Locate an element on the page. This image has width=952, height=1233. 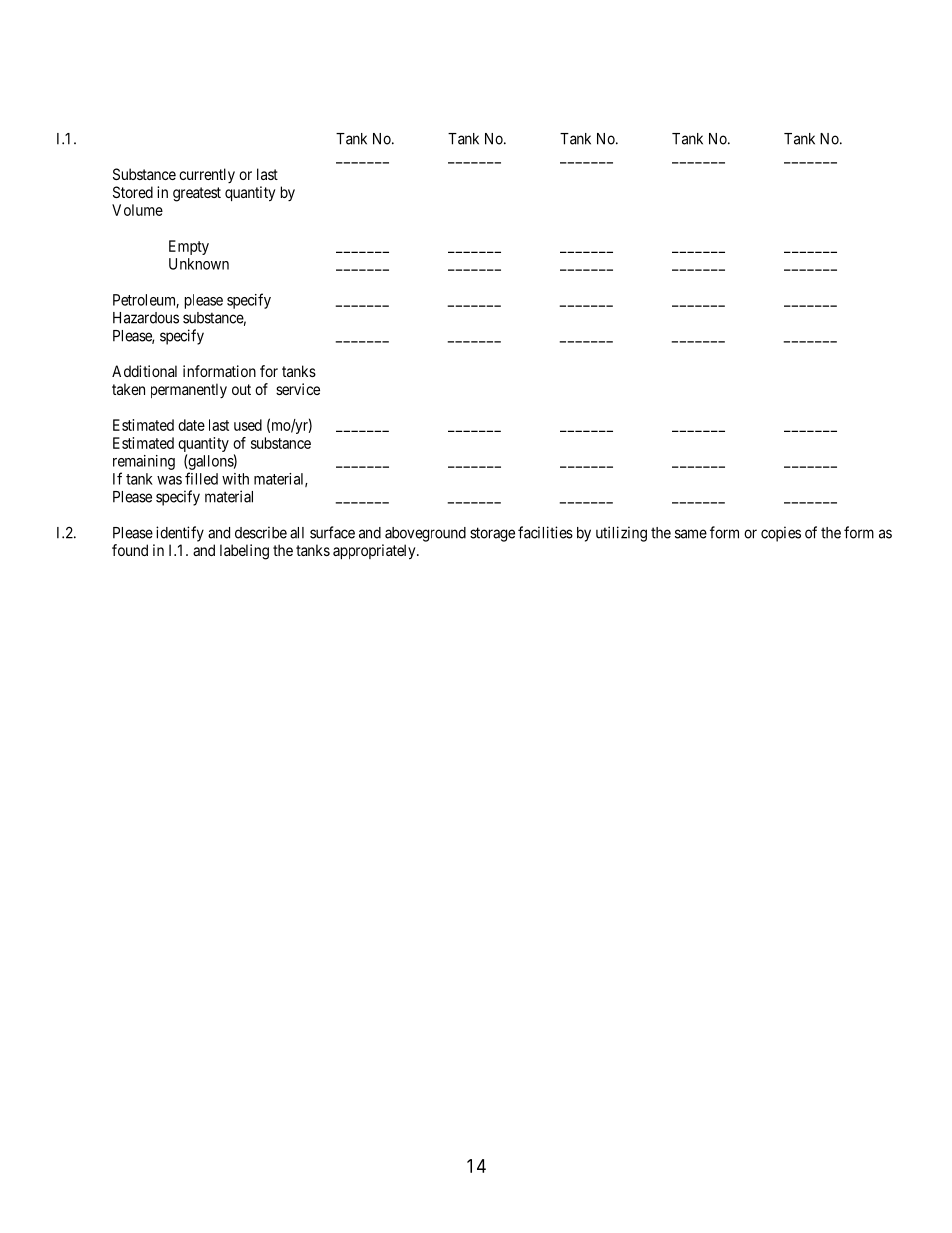
aboveground is located at coordinates (425, 534).
